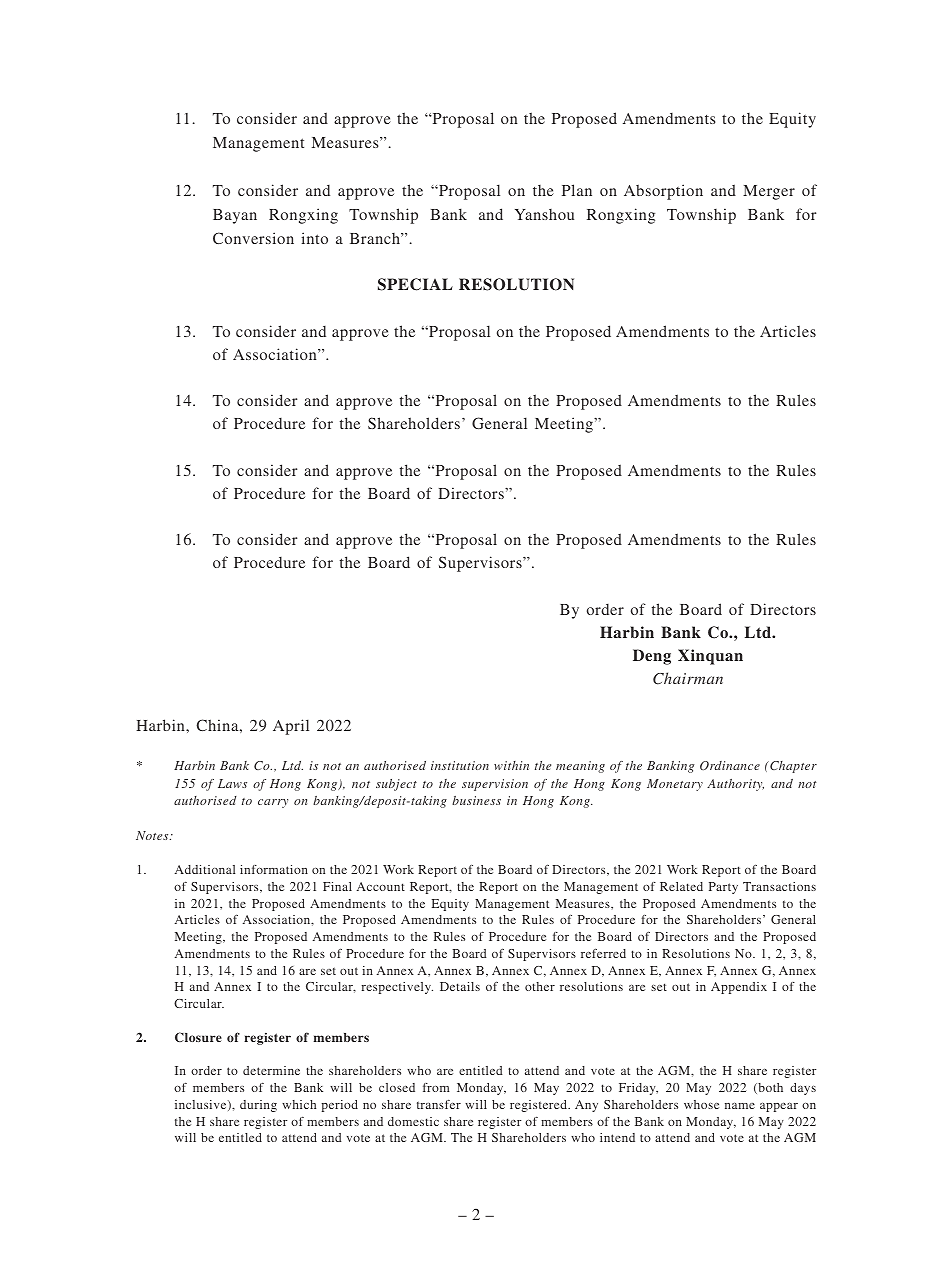 This screenshot has height=1271, width=952. Describe the element at coordinates (460, 765) in the screenshot. I see `institution` at that location.
